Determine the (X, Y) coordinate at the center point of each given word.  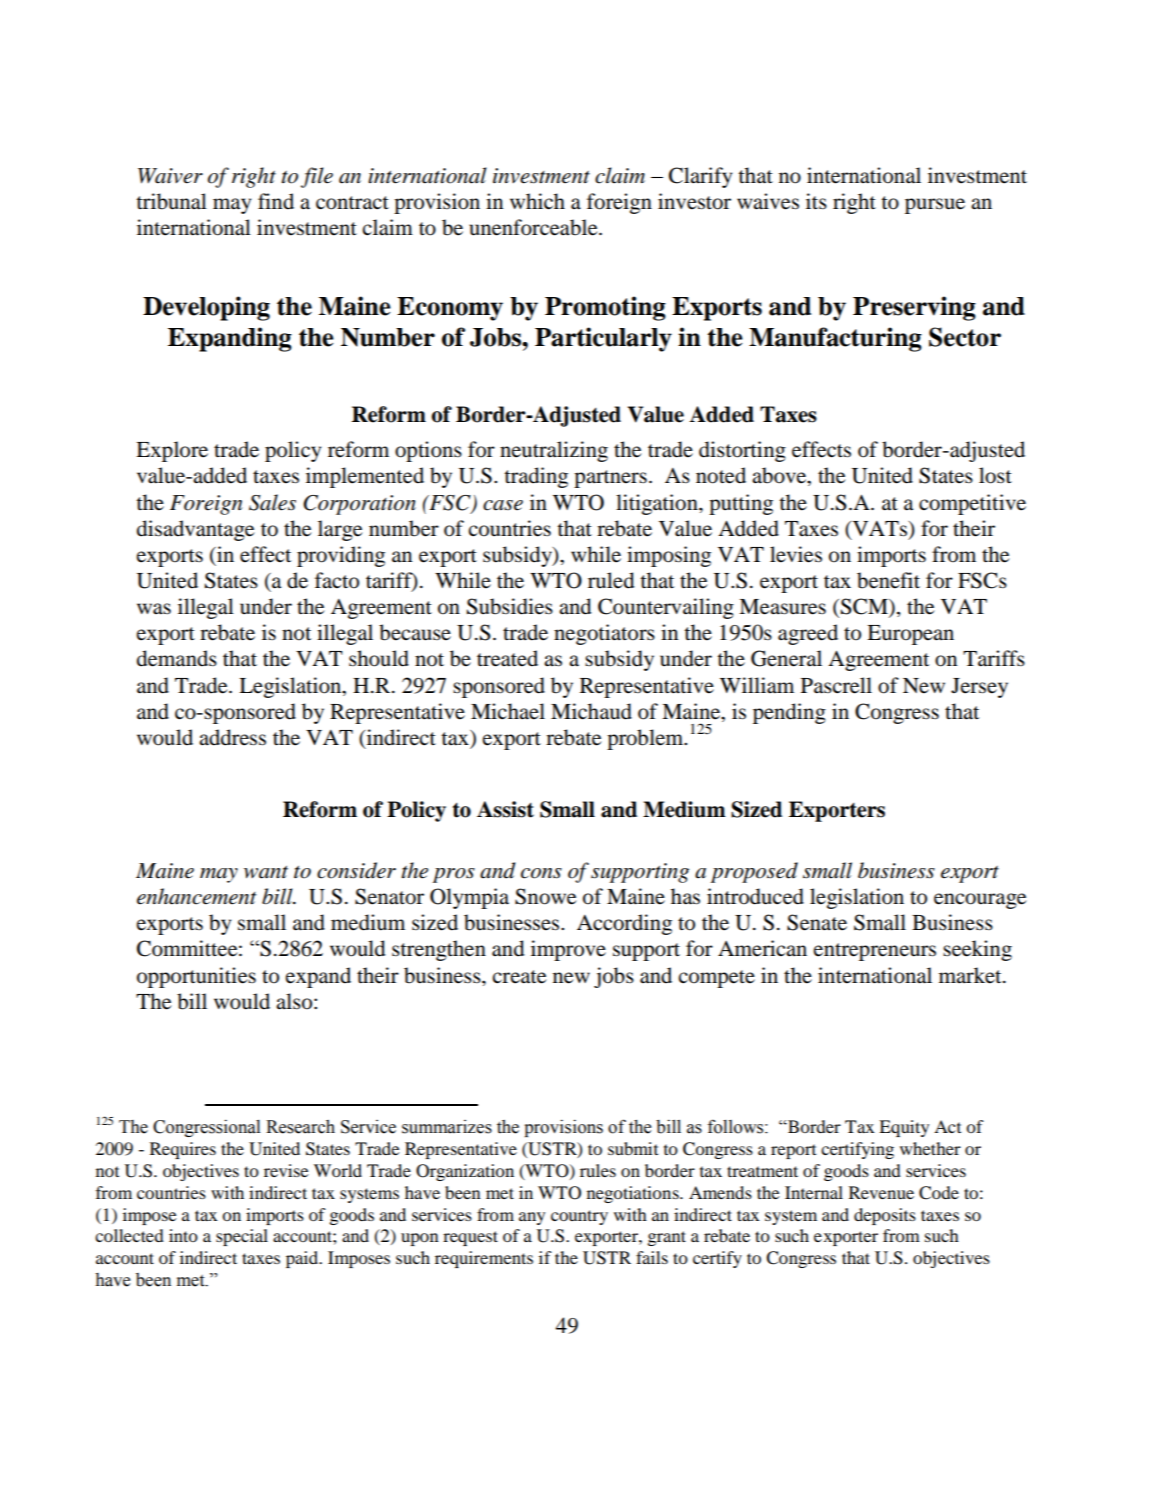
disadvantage (195, 530)
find (276, 201)
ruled (611, 580)
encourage (980, 901)
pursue (935, 206)
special (242, 1237)
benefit (888, 580)
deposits (885, 1216)
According (624, 924)
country (579, 1217)
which (537, 201)
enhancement (197, 896)
